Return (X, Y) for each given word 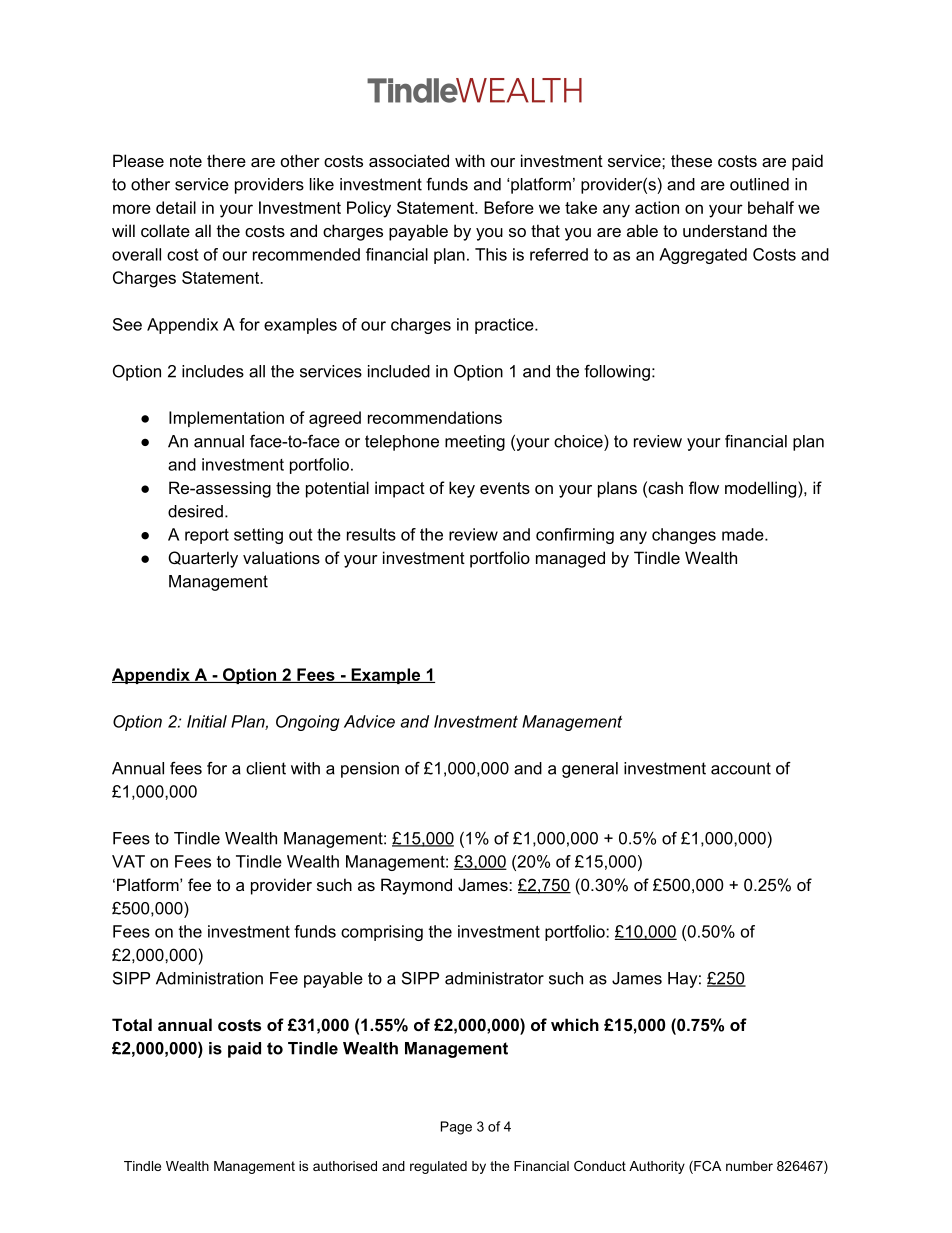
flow (704, 487)
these (691, 160)
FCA (706, 1167)
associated (409, 160)
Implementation (226, 419)
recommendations (435, 417)
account (741, 768)
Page (456, 1128)
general (590, 770)
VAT (128, 861)
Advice (369, 721)
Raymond (416, 886)
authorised (345, 1166)
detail (176, 207)
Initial (207, 721)
